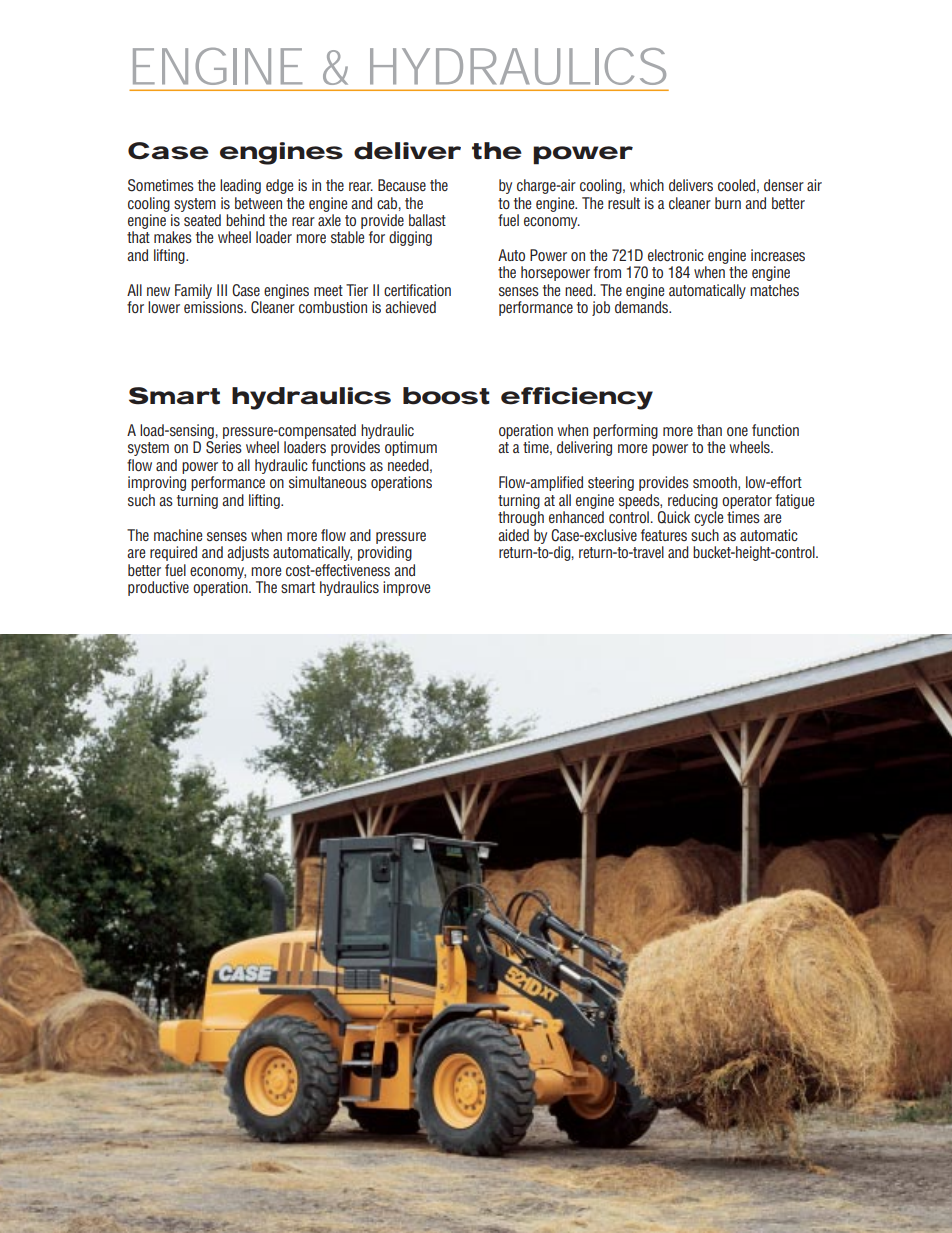 This screenshot has width=952, height=1233. I want to click on Series, so click(224, 447).
